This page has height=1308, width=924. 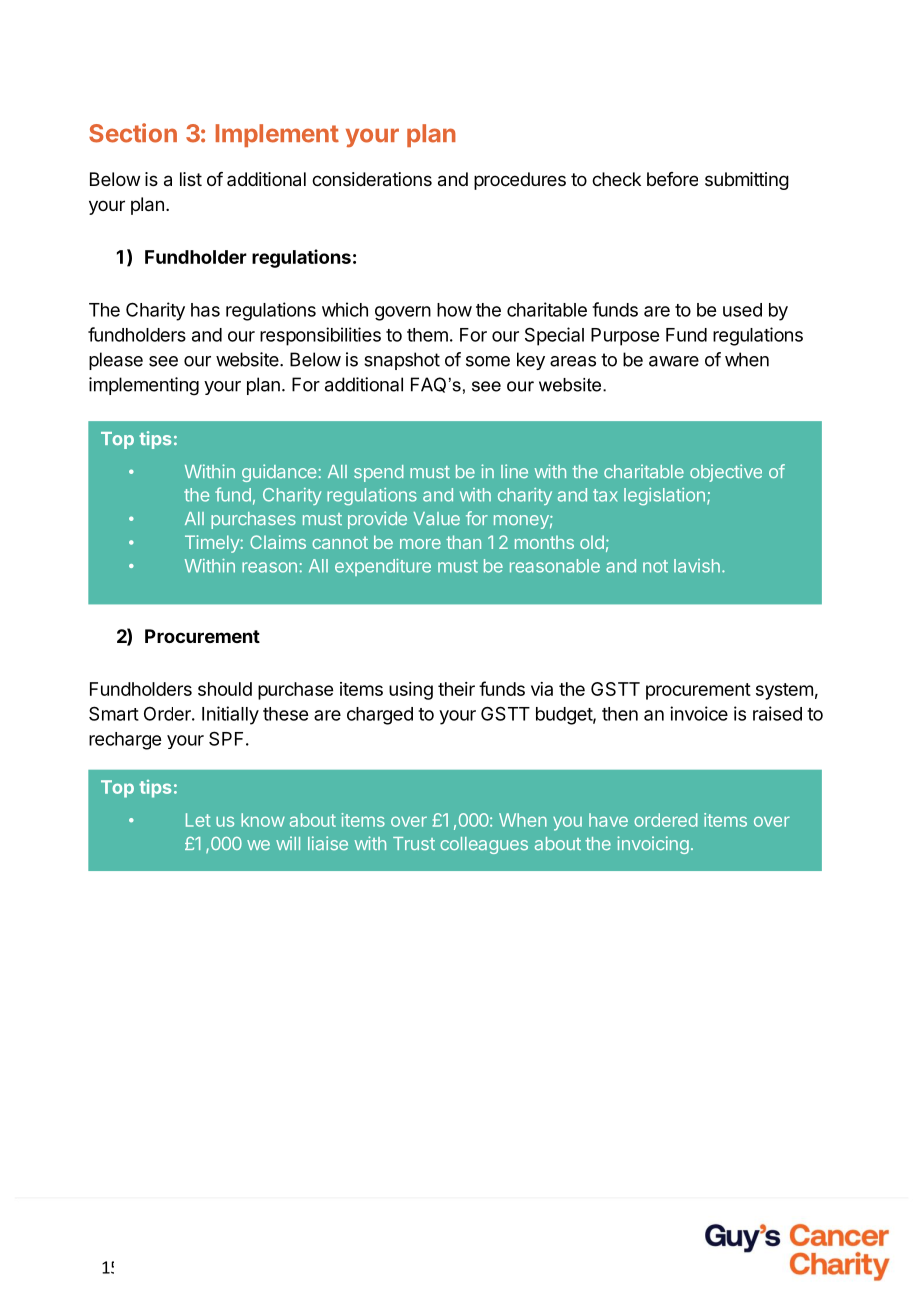 I want to click on Timely, so click(x=212, y=544).
